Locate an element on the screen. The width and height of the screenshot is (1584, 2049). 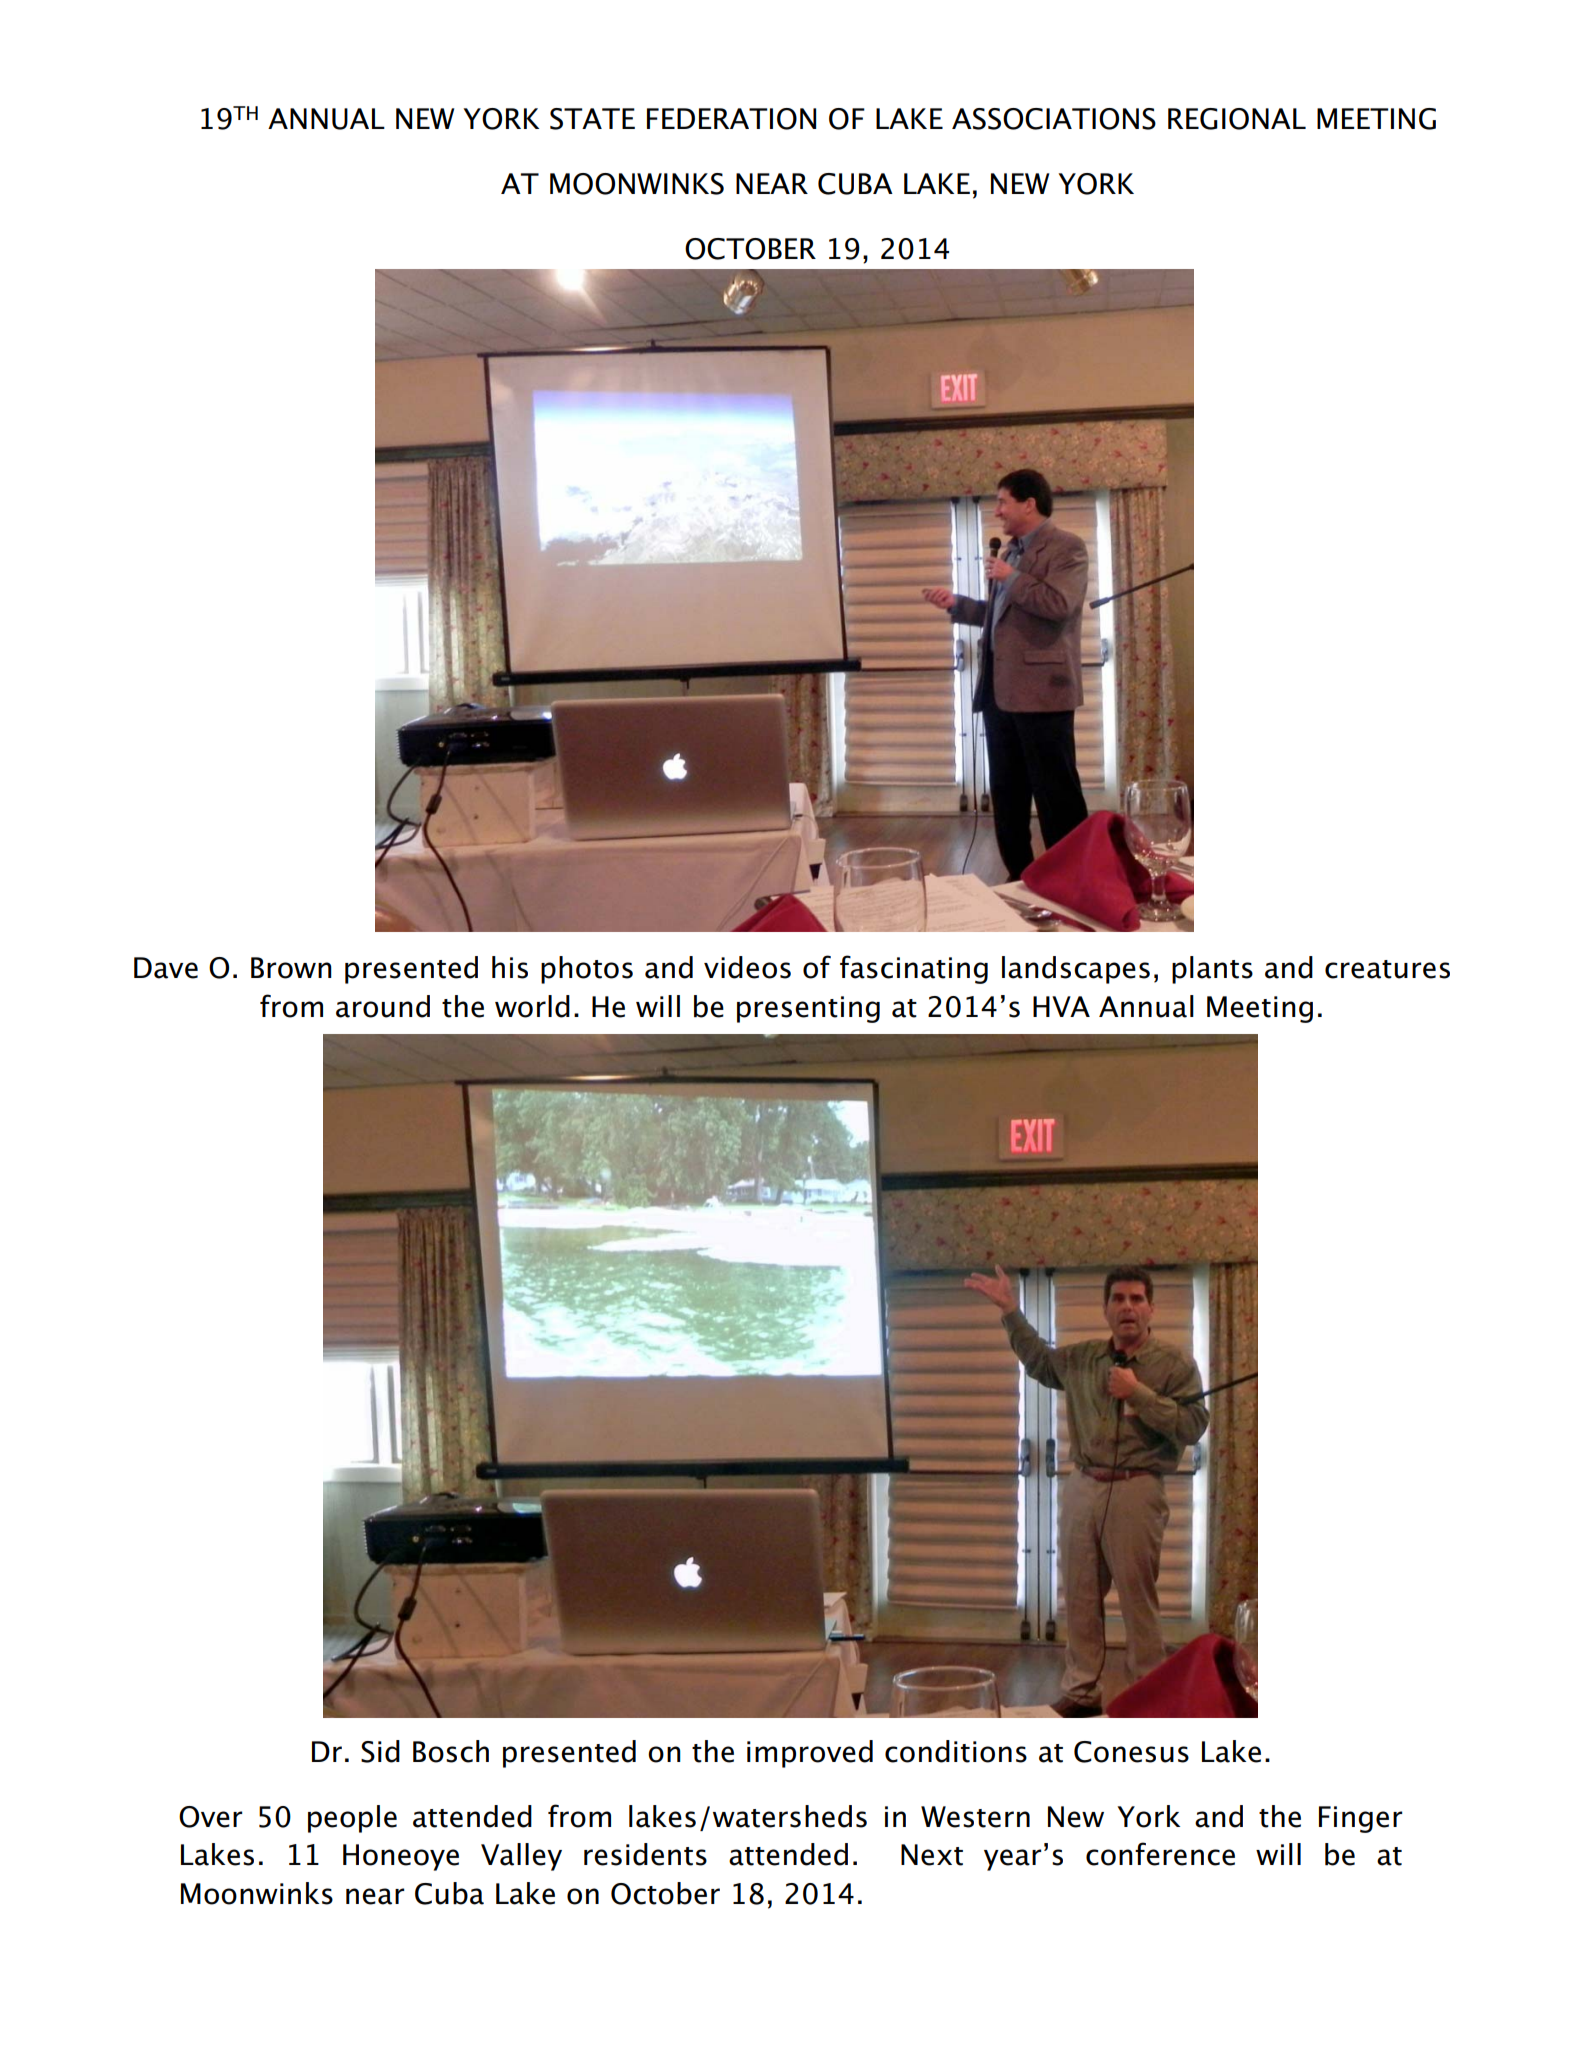
videos is located at coordinates (747, 967).
